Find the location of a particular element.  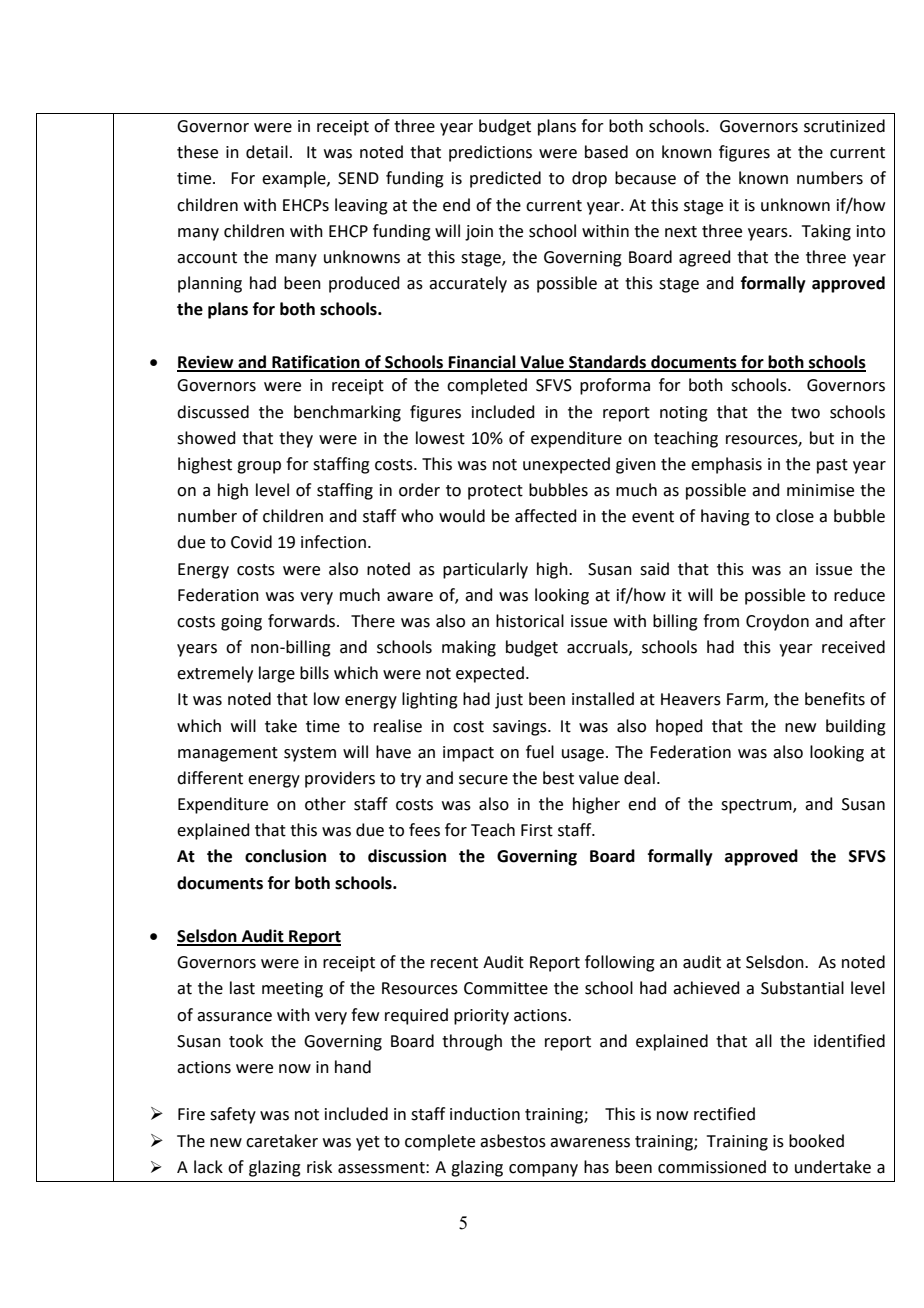

received is located at coordinates (853, 647).
